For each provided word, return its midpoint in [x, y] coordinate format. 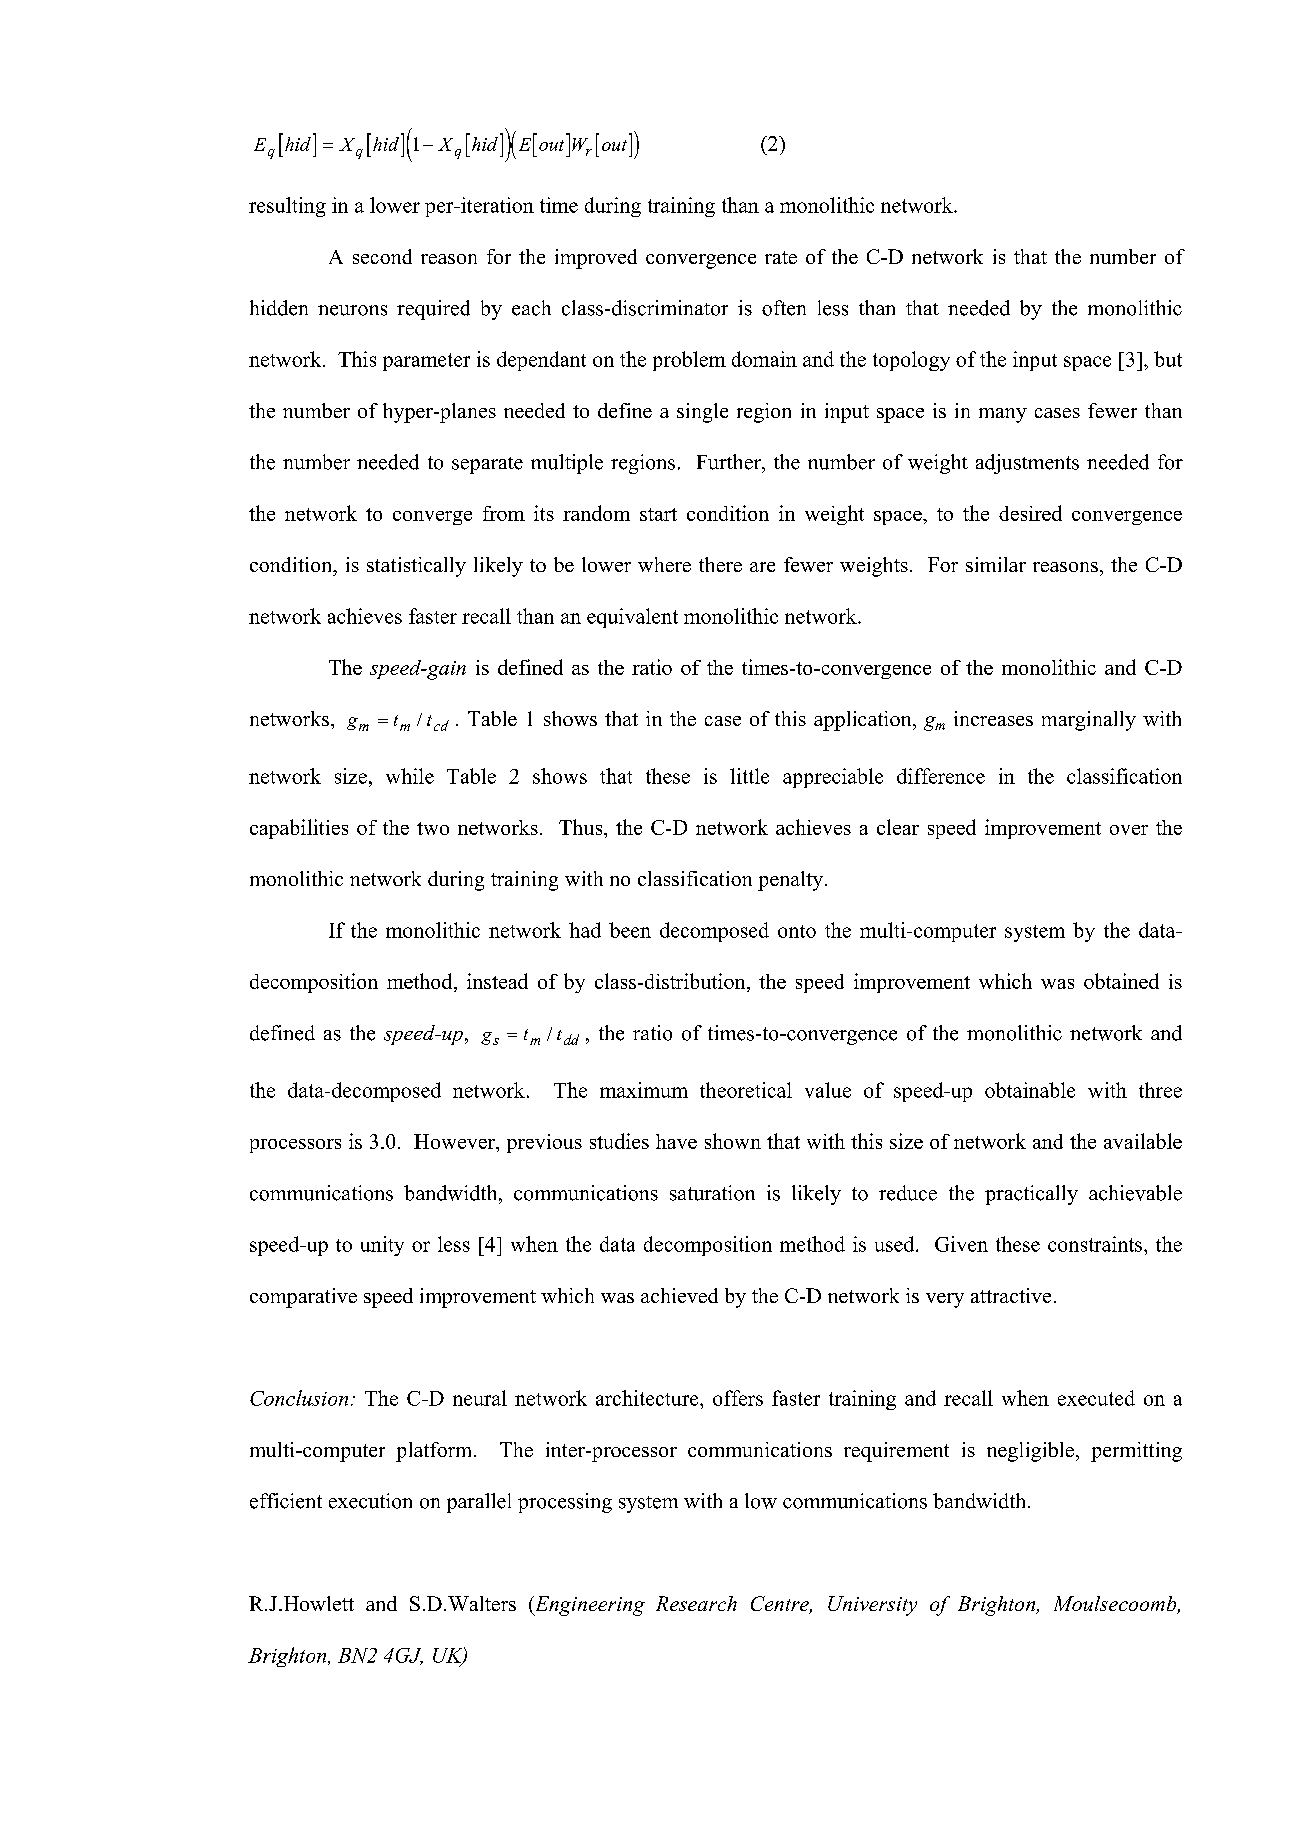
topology [911, 361]
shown [733, 1141]
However [455, 1141]
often [784, 308]
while [410, 776]
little [749, 776]
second [382, 256]
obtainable [1030, 1090]
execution [370, 1501]
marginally [1089, 721]
